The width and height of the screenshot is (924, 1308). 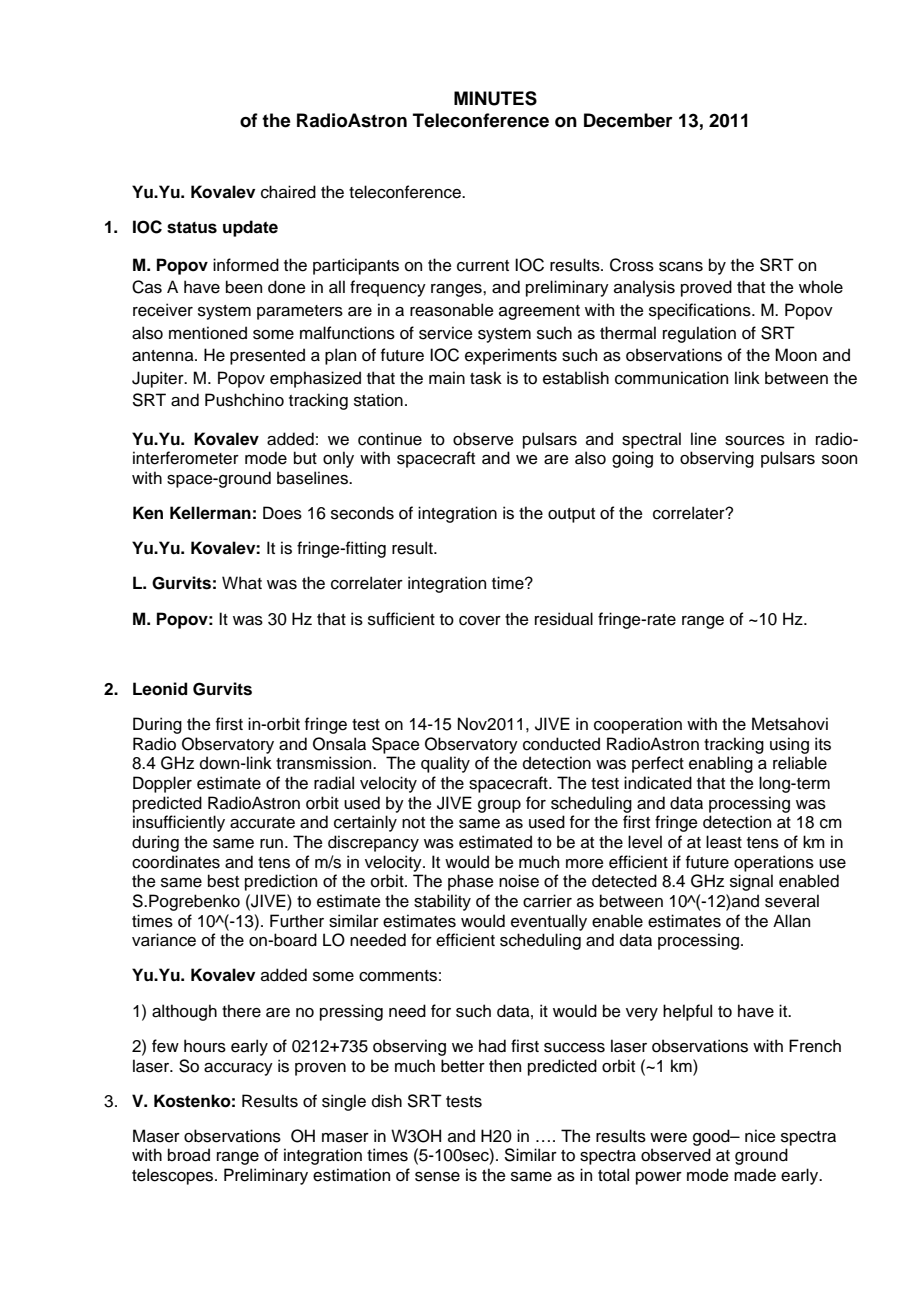 I want to click on MINUTES, so click(x=495, y=98).
